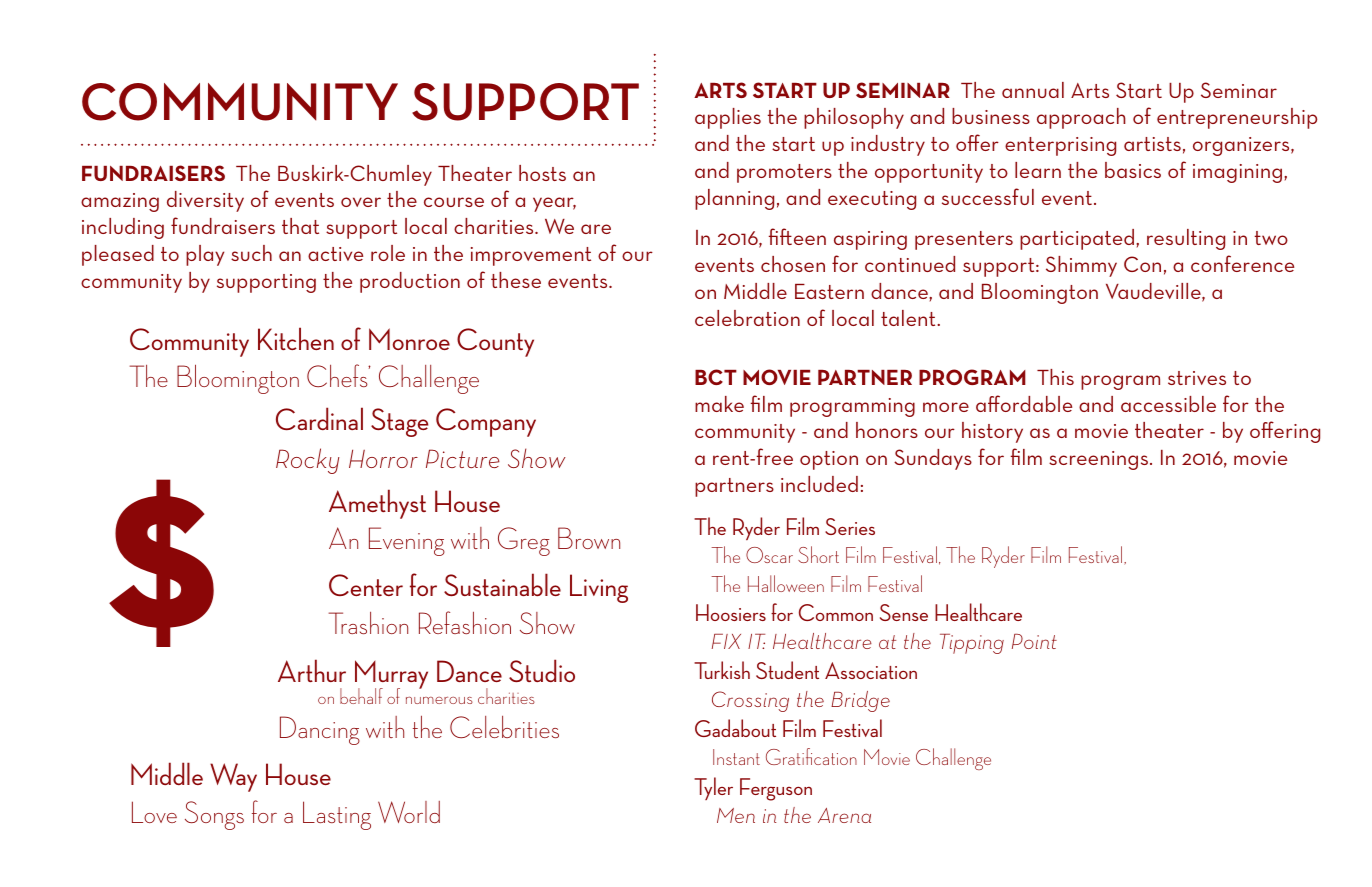  What do you see at coordinates (233, 777) in the document?
I see `Way` at bounding box center [233, 777].
